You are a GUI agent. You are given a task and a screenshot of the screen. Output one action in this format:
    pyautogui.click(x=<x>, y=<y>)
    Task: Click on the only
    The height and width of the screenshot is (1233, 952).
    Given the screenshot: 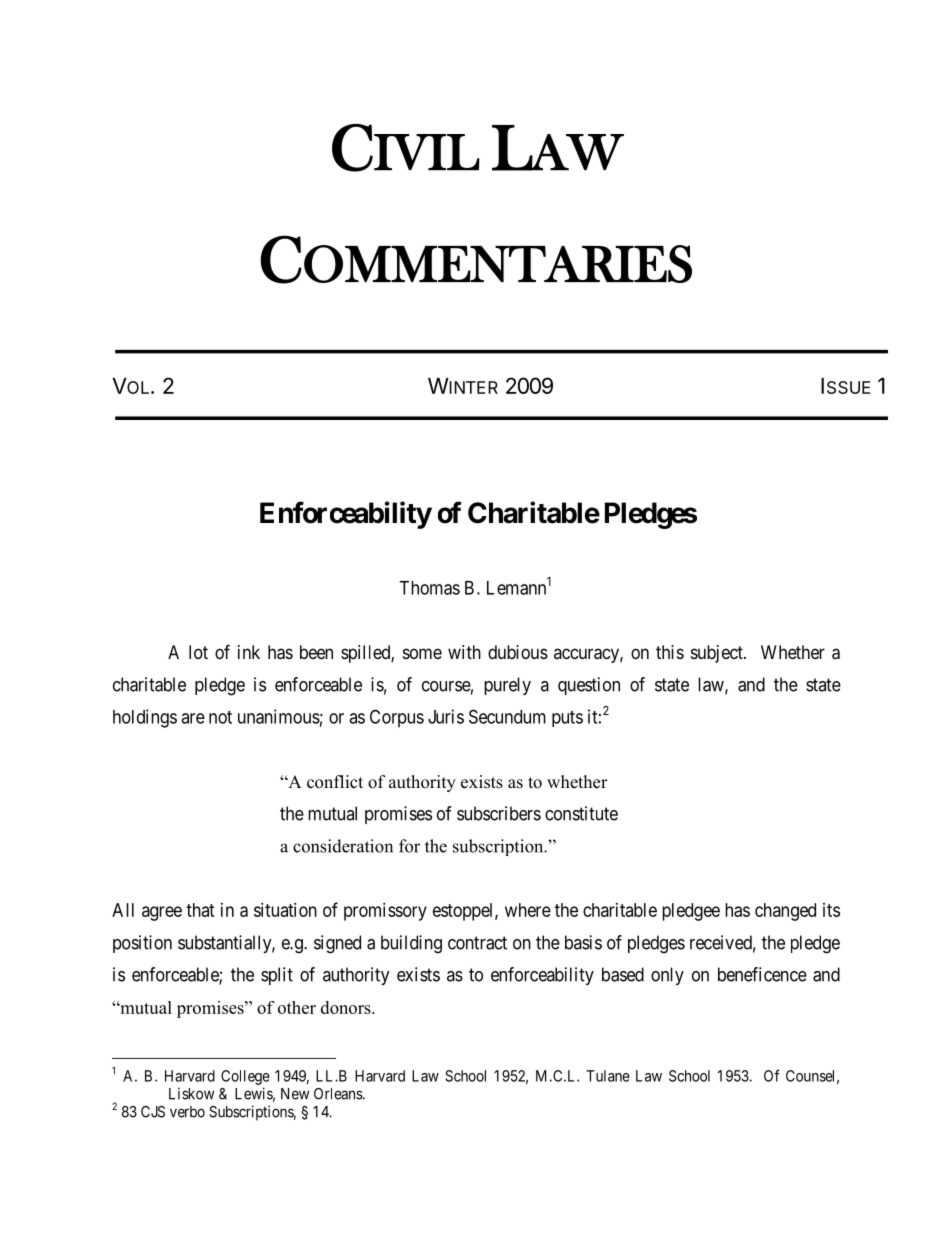 What is the action you would take?
    pyautogui.click(x=667, y=976)
